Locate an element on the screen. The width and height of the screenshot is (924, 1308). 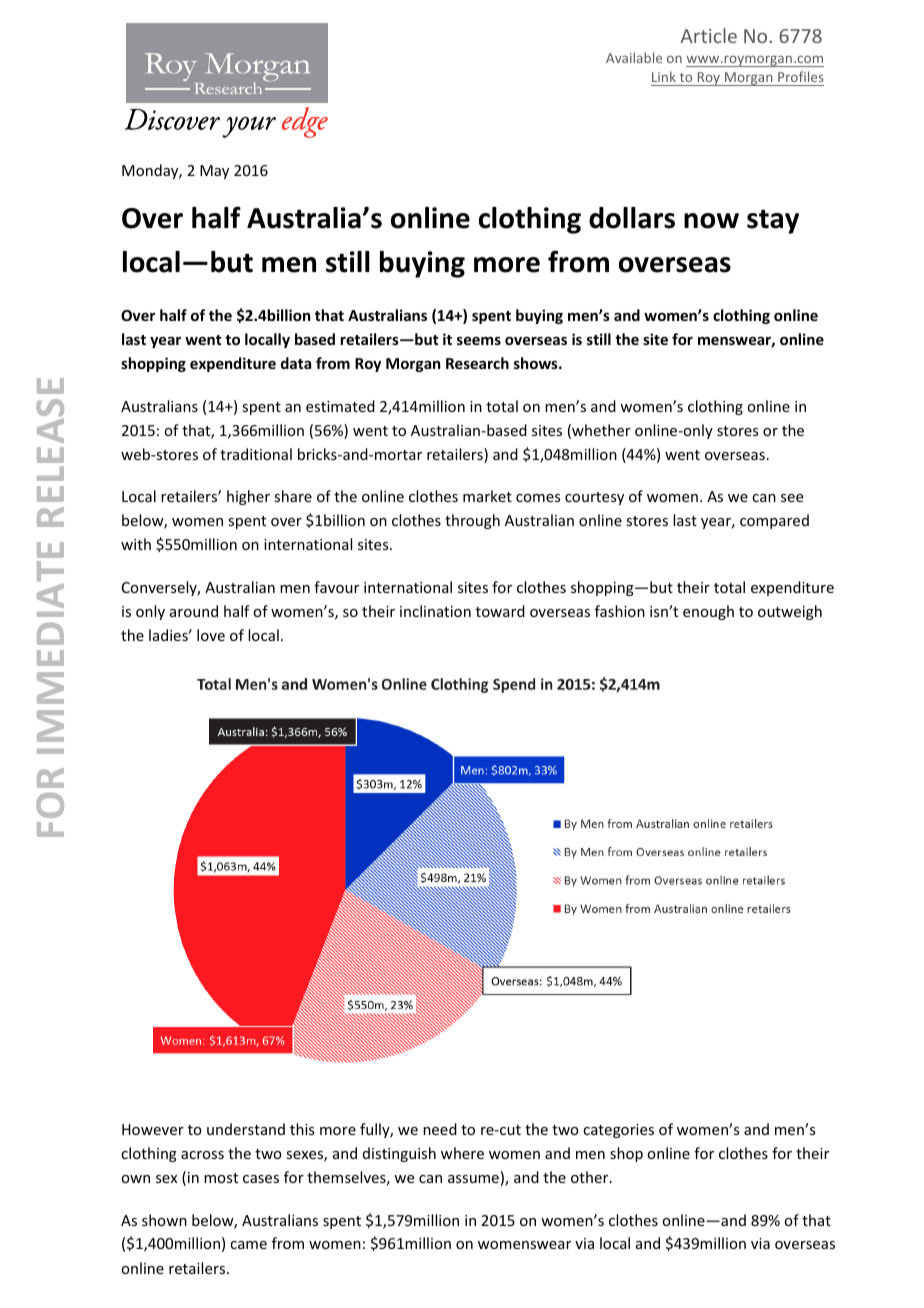
most is located at coordinates (221, 1178).
